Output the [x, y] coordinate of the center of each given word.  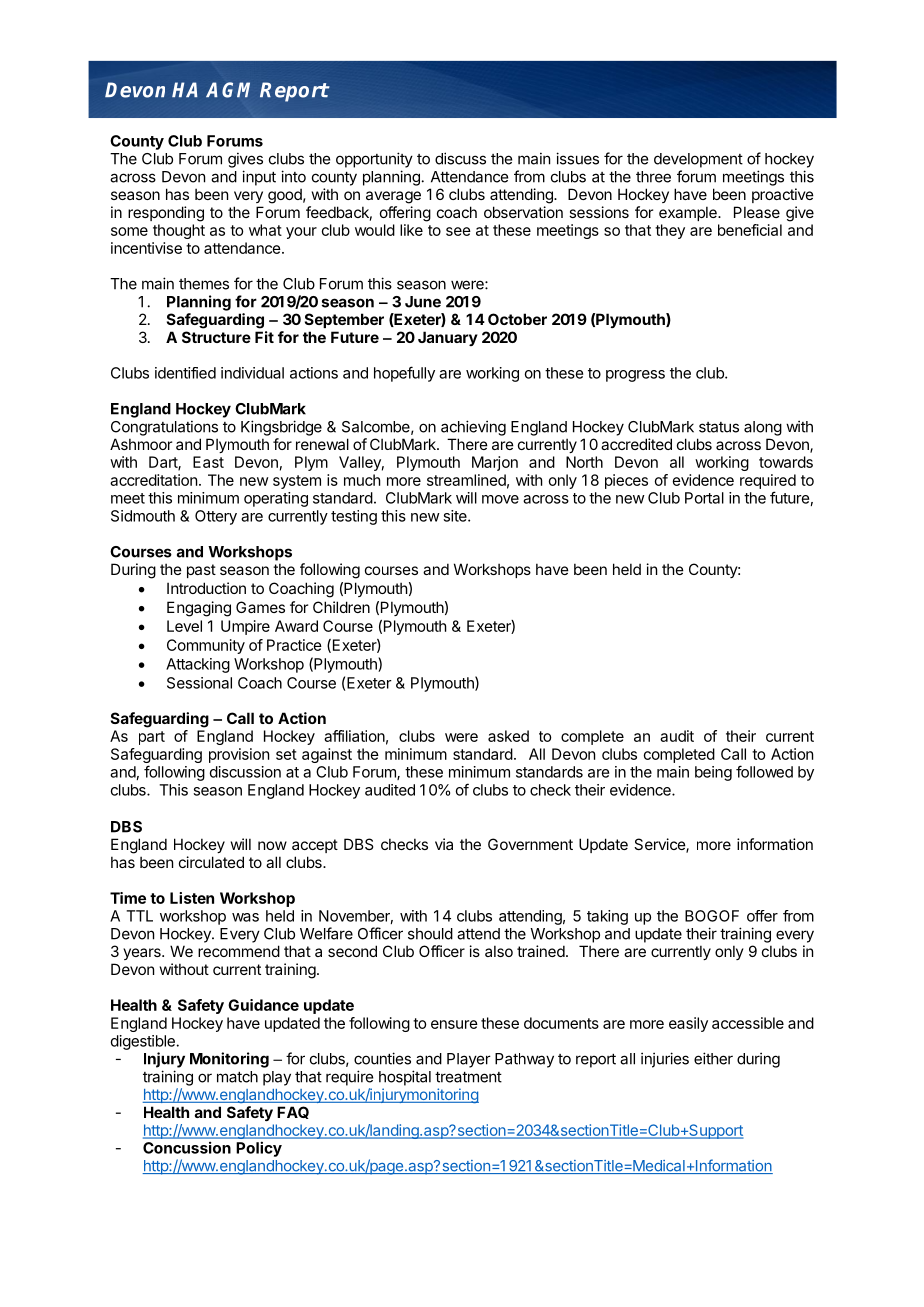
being [713, 773]
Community [206, 646]
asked [508, 736]
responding [166, 214]
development [698, 160]
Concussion [187, 1147]
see [458, 231]
